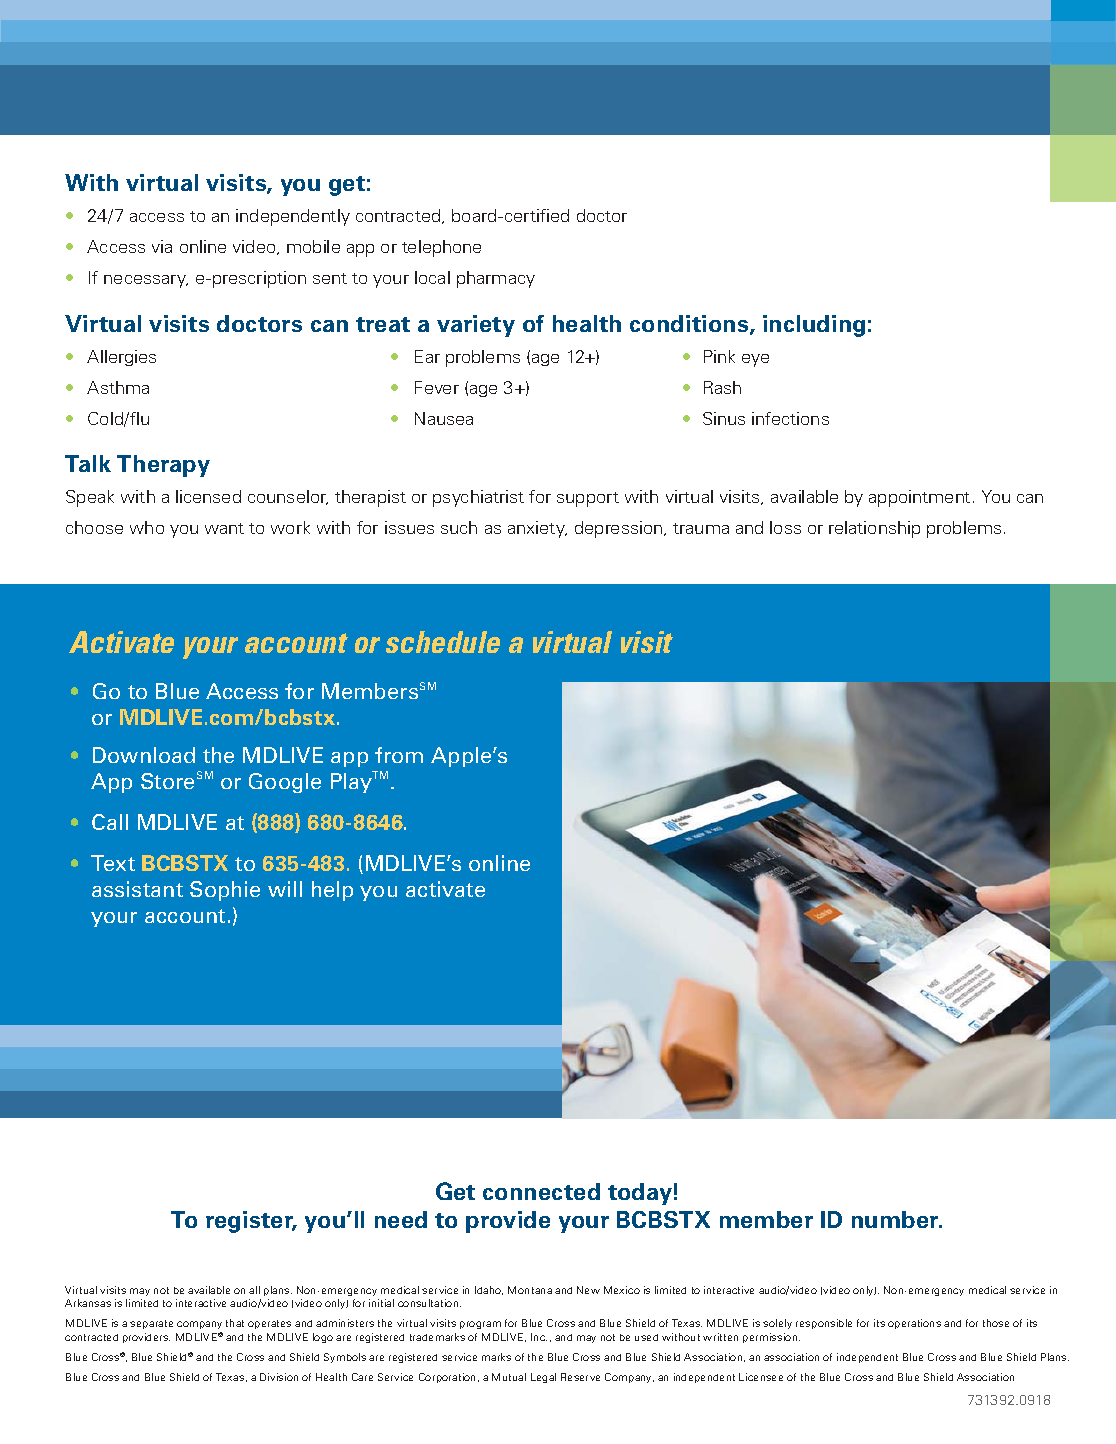  What do you see at coordinates (543, 1378) in the screenshot?
I see `Legal` at bounding box center [543, 1378].
